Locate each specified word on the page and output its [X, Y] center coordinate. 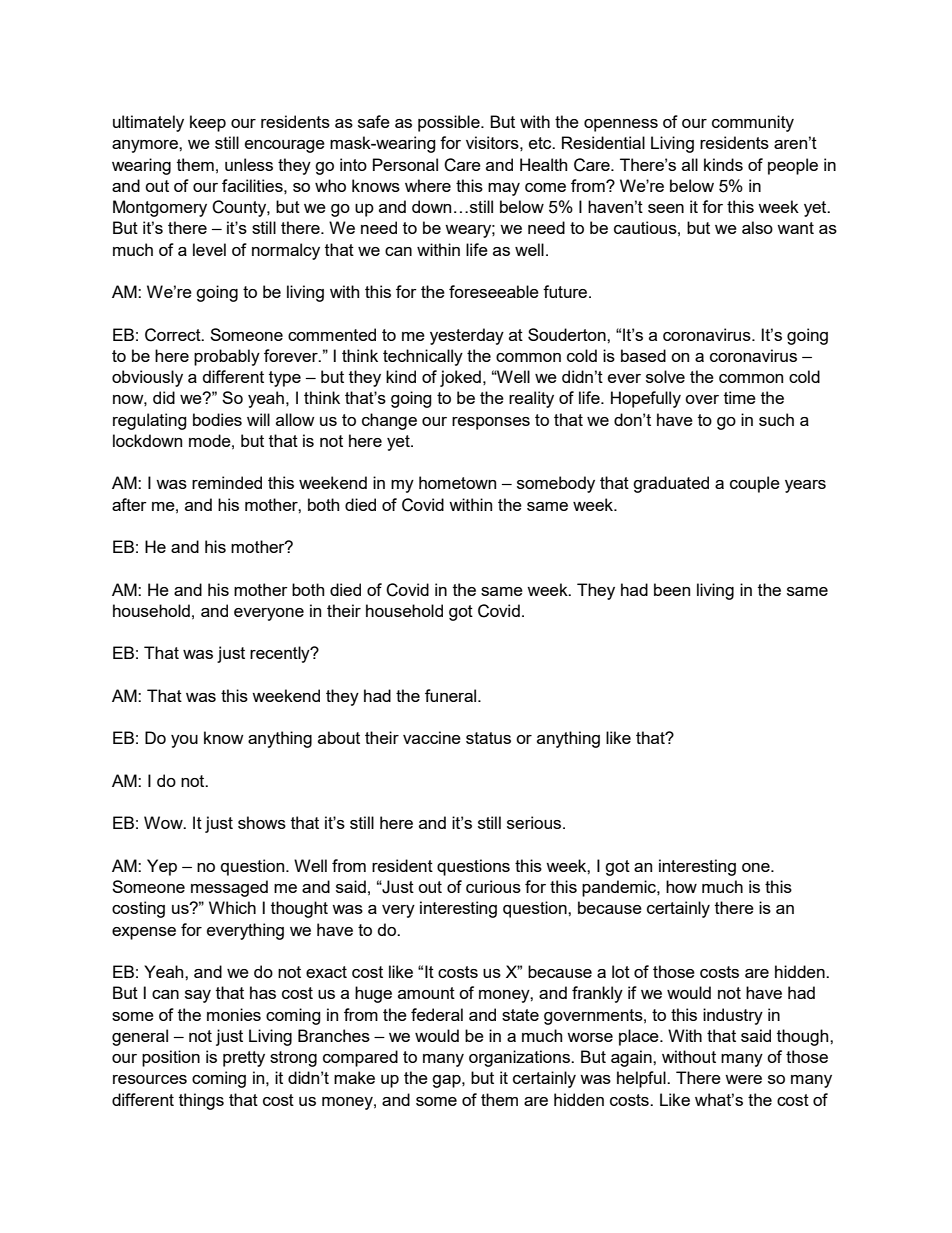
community [753, 123]
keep [208, 123]
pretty [244, 1059]
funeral [452, 695]
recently [281, 654]
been [672, 589]
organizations [520, 1058]
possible [450, 123]
